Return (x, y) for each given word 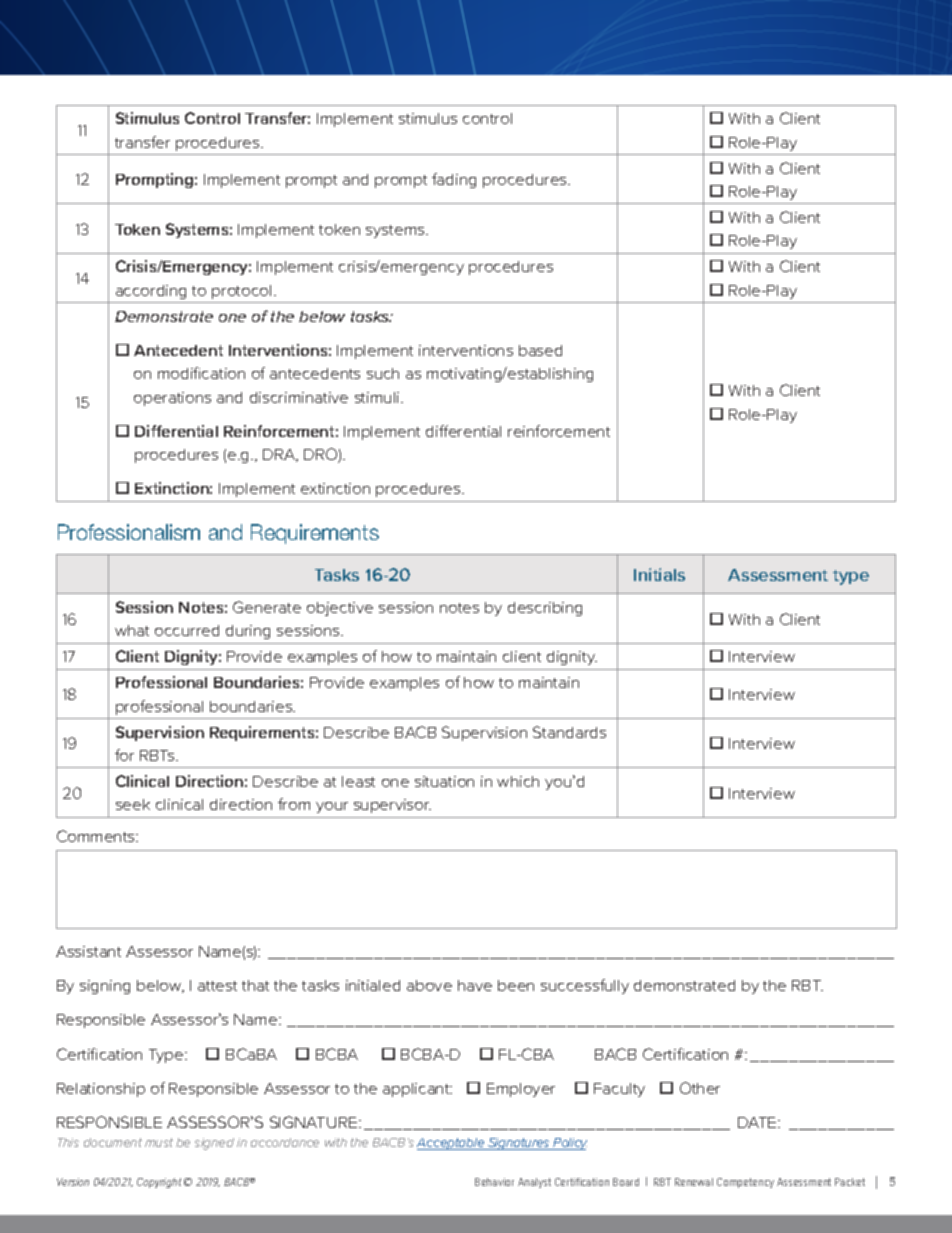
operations (172, 399)
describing (545, 609)
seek (133, 804)
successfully (585, 986)
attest (217, 986)
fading (454, 180)
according (151, 292)
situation (444, 781)
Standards (569, 732)
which (518, 781)
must (159, 1142)
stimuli (378, 397)
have (475, 985)
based (540, 350)
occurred (187, 630)
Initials (659, 574)
